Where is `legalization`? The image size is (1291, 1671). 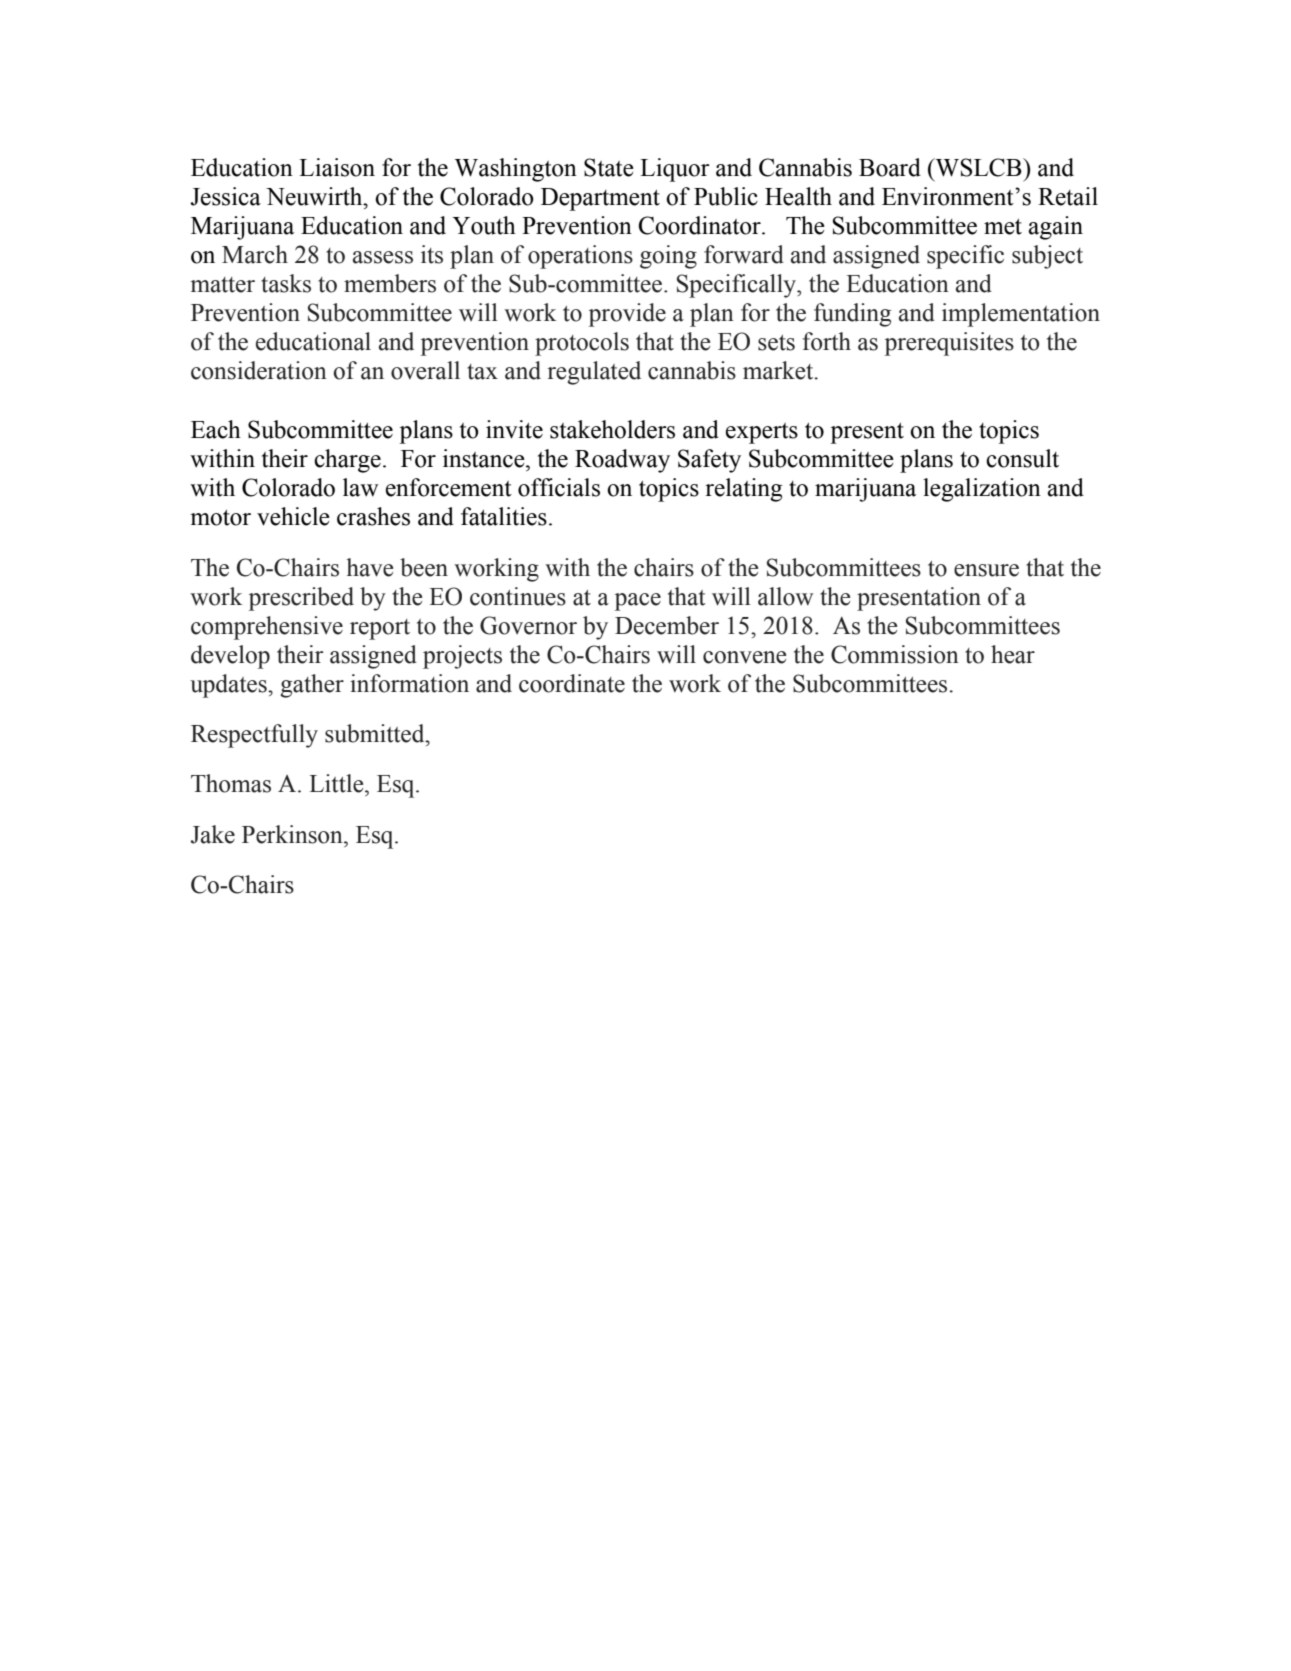
legalization is located at coordinates (982, 490).
